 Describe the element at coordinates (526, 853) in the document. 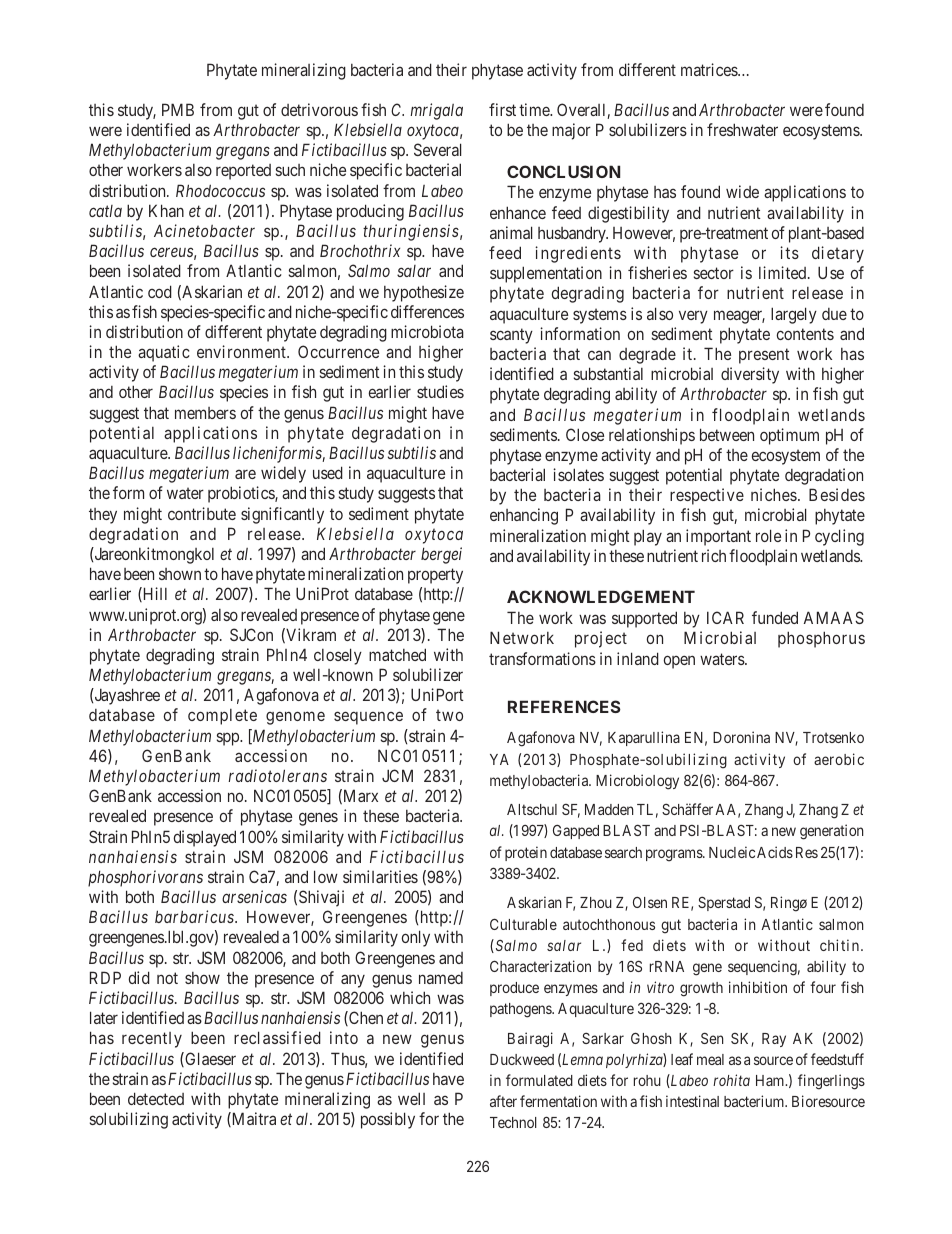

I see `protein` at that location.
